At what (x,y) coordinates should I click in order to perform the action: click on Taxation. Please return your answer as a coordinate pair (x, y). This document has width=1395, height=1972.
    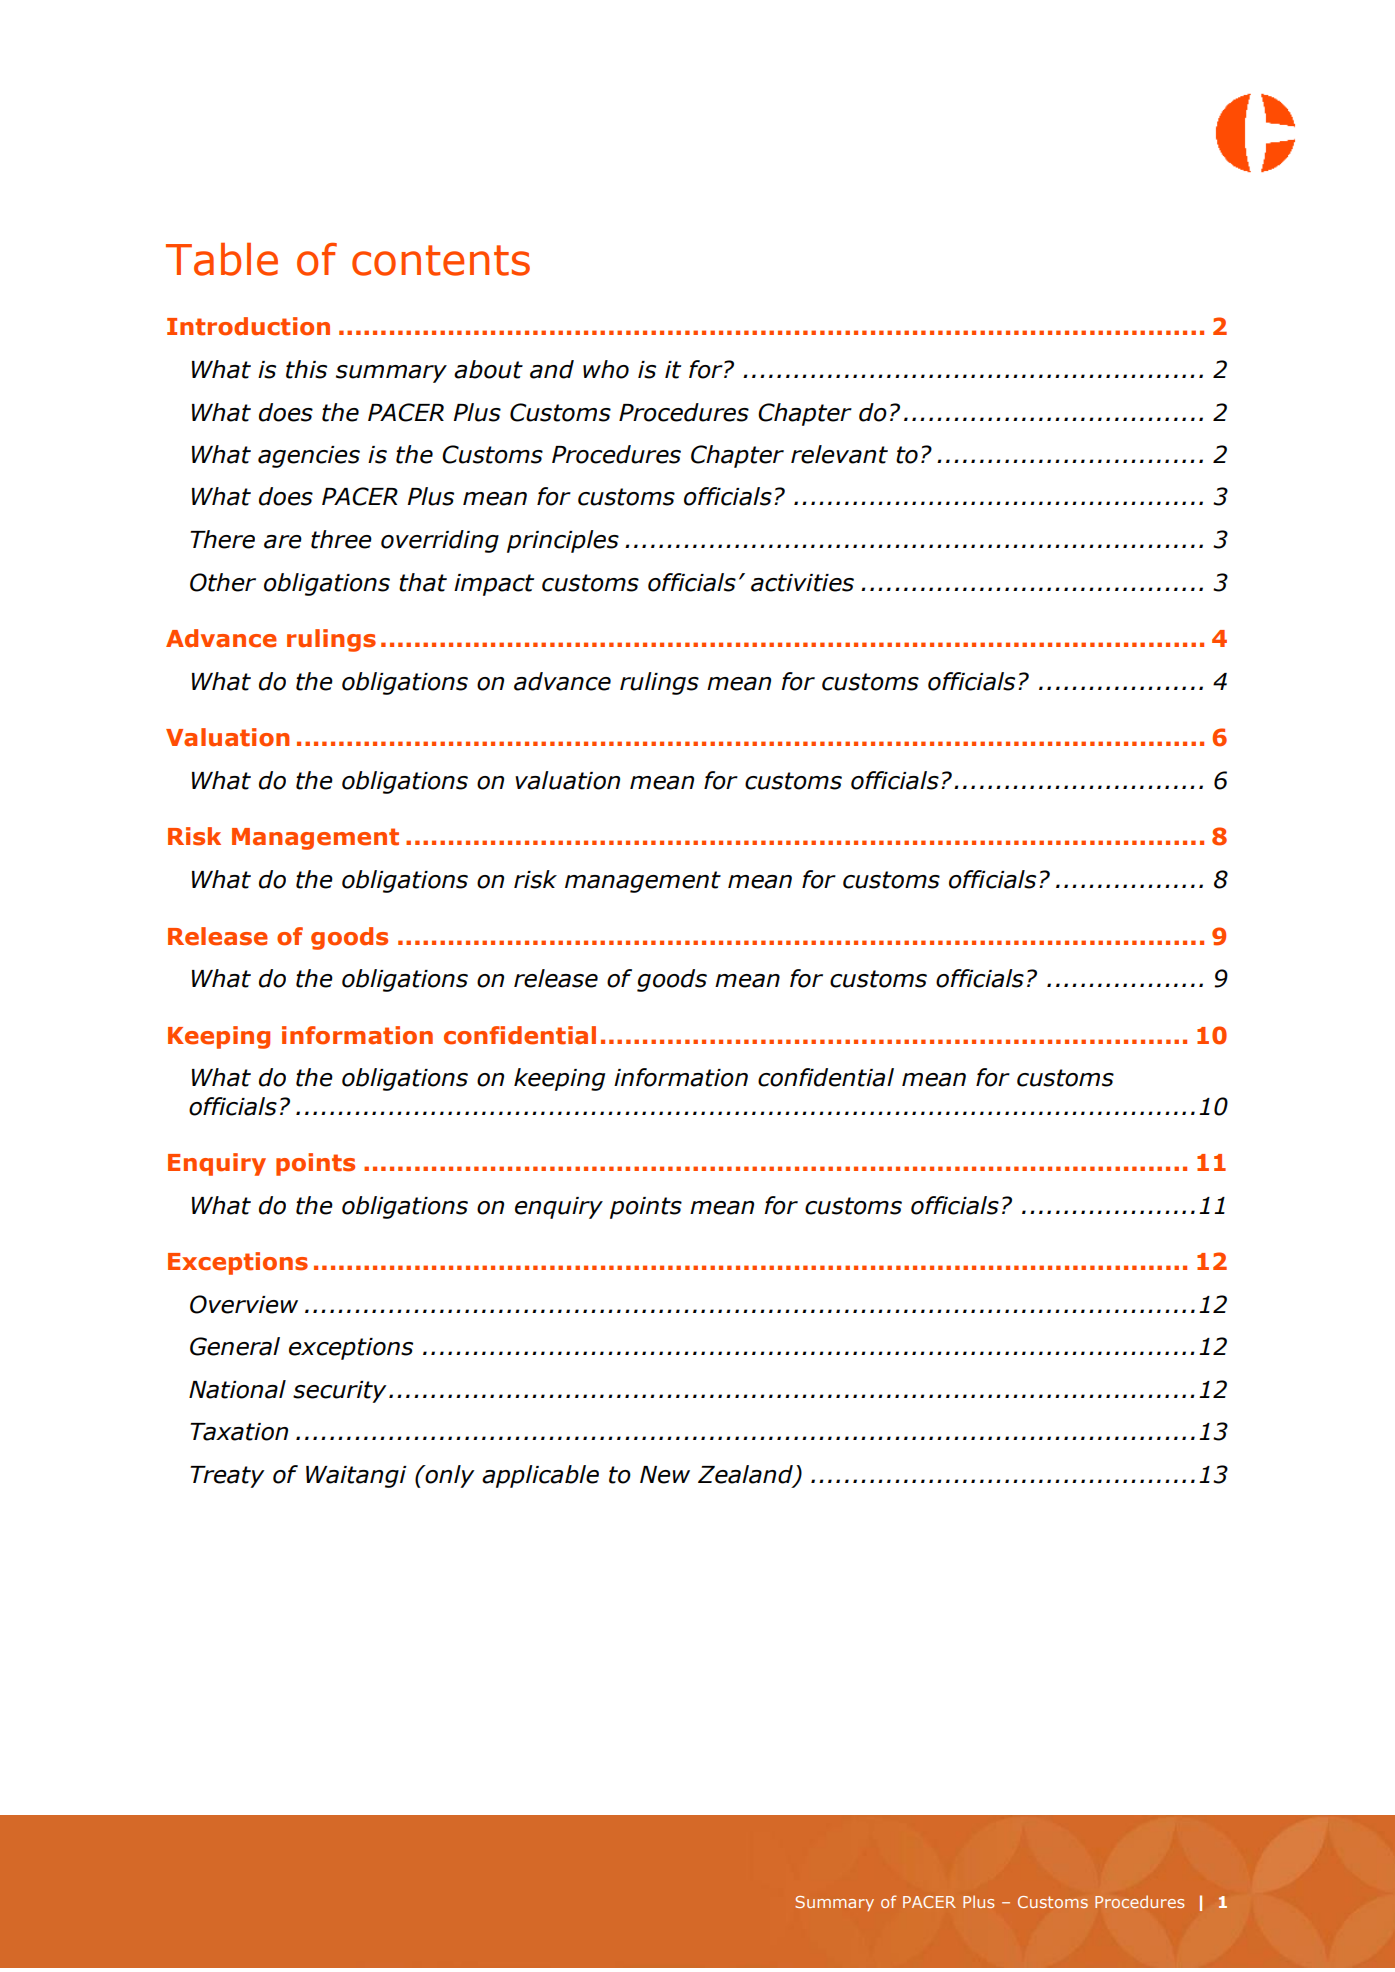
    Looking at the image, I should click on (239, 1432).
